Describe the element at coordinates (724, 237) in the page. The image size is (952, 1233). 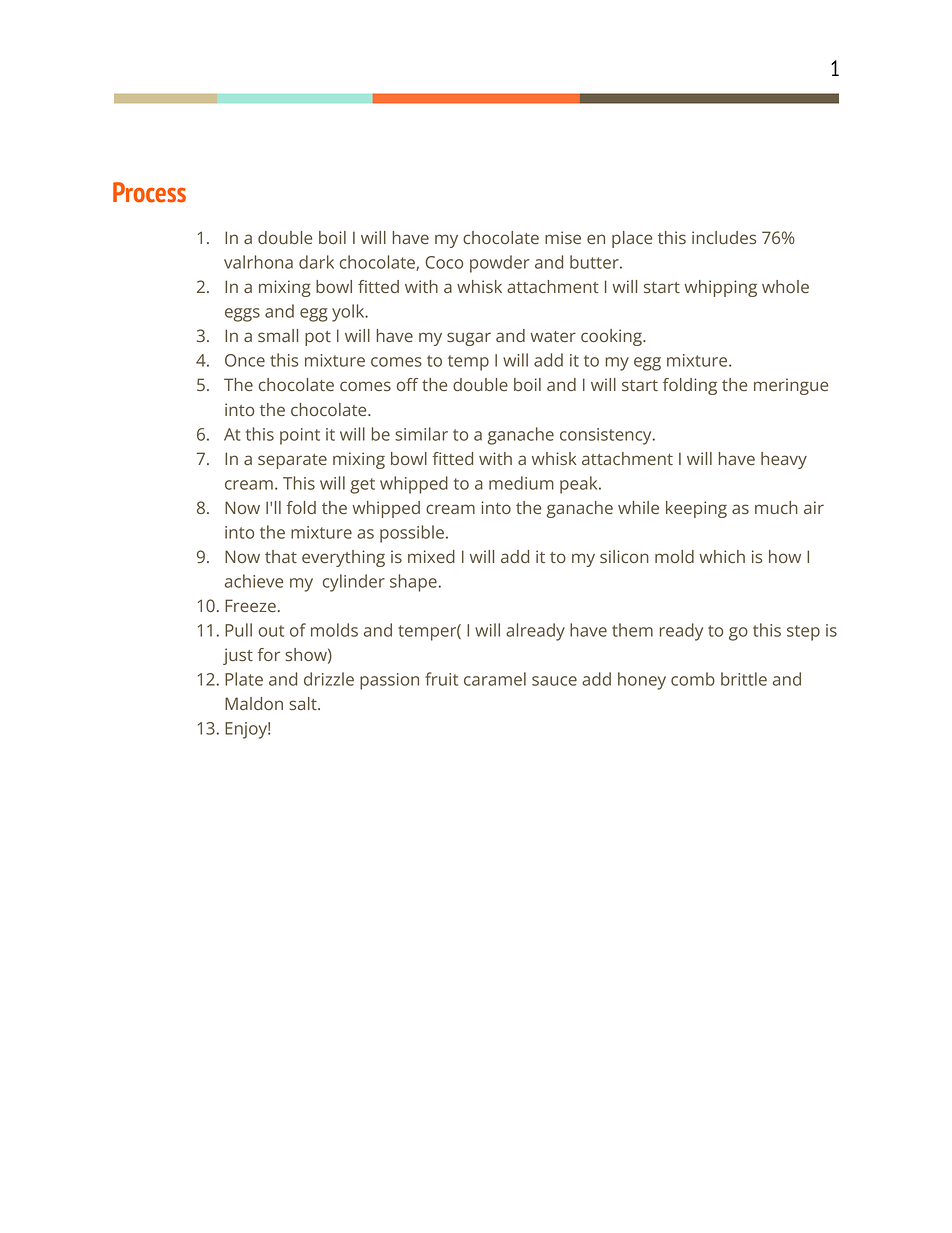
I see `includes` at that location.
